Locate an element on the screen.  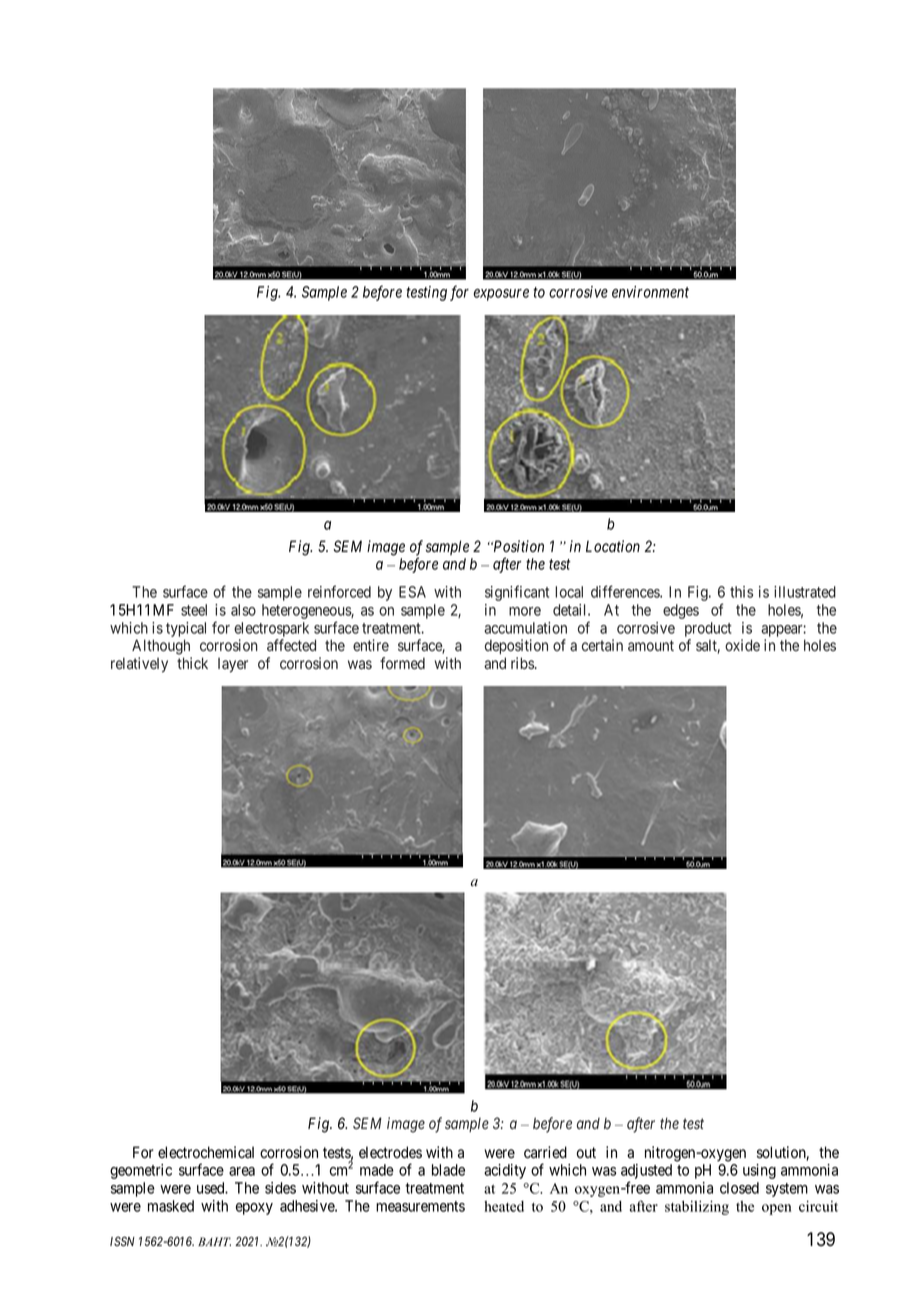
Location is located at coordinates (613, 546).
